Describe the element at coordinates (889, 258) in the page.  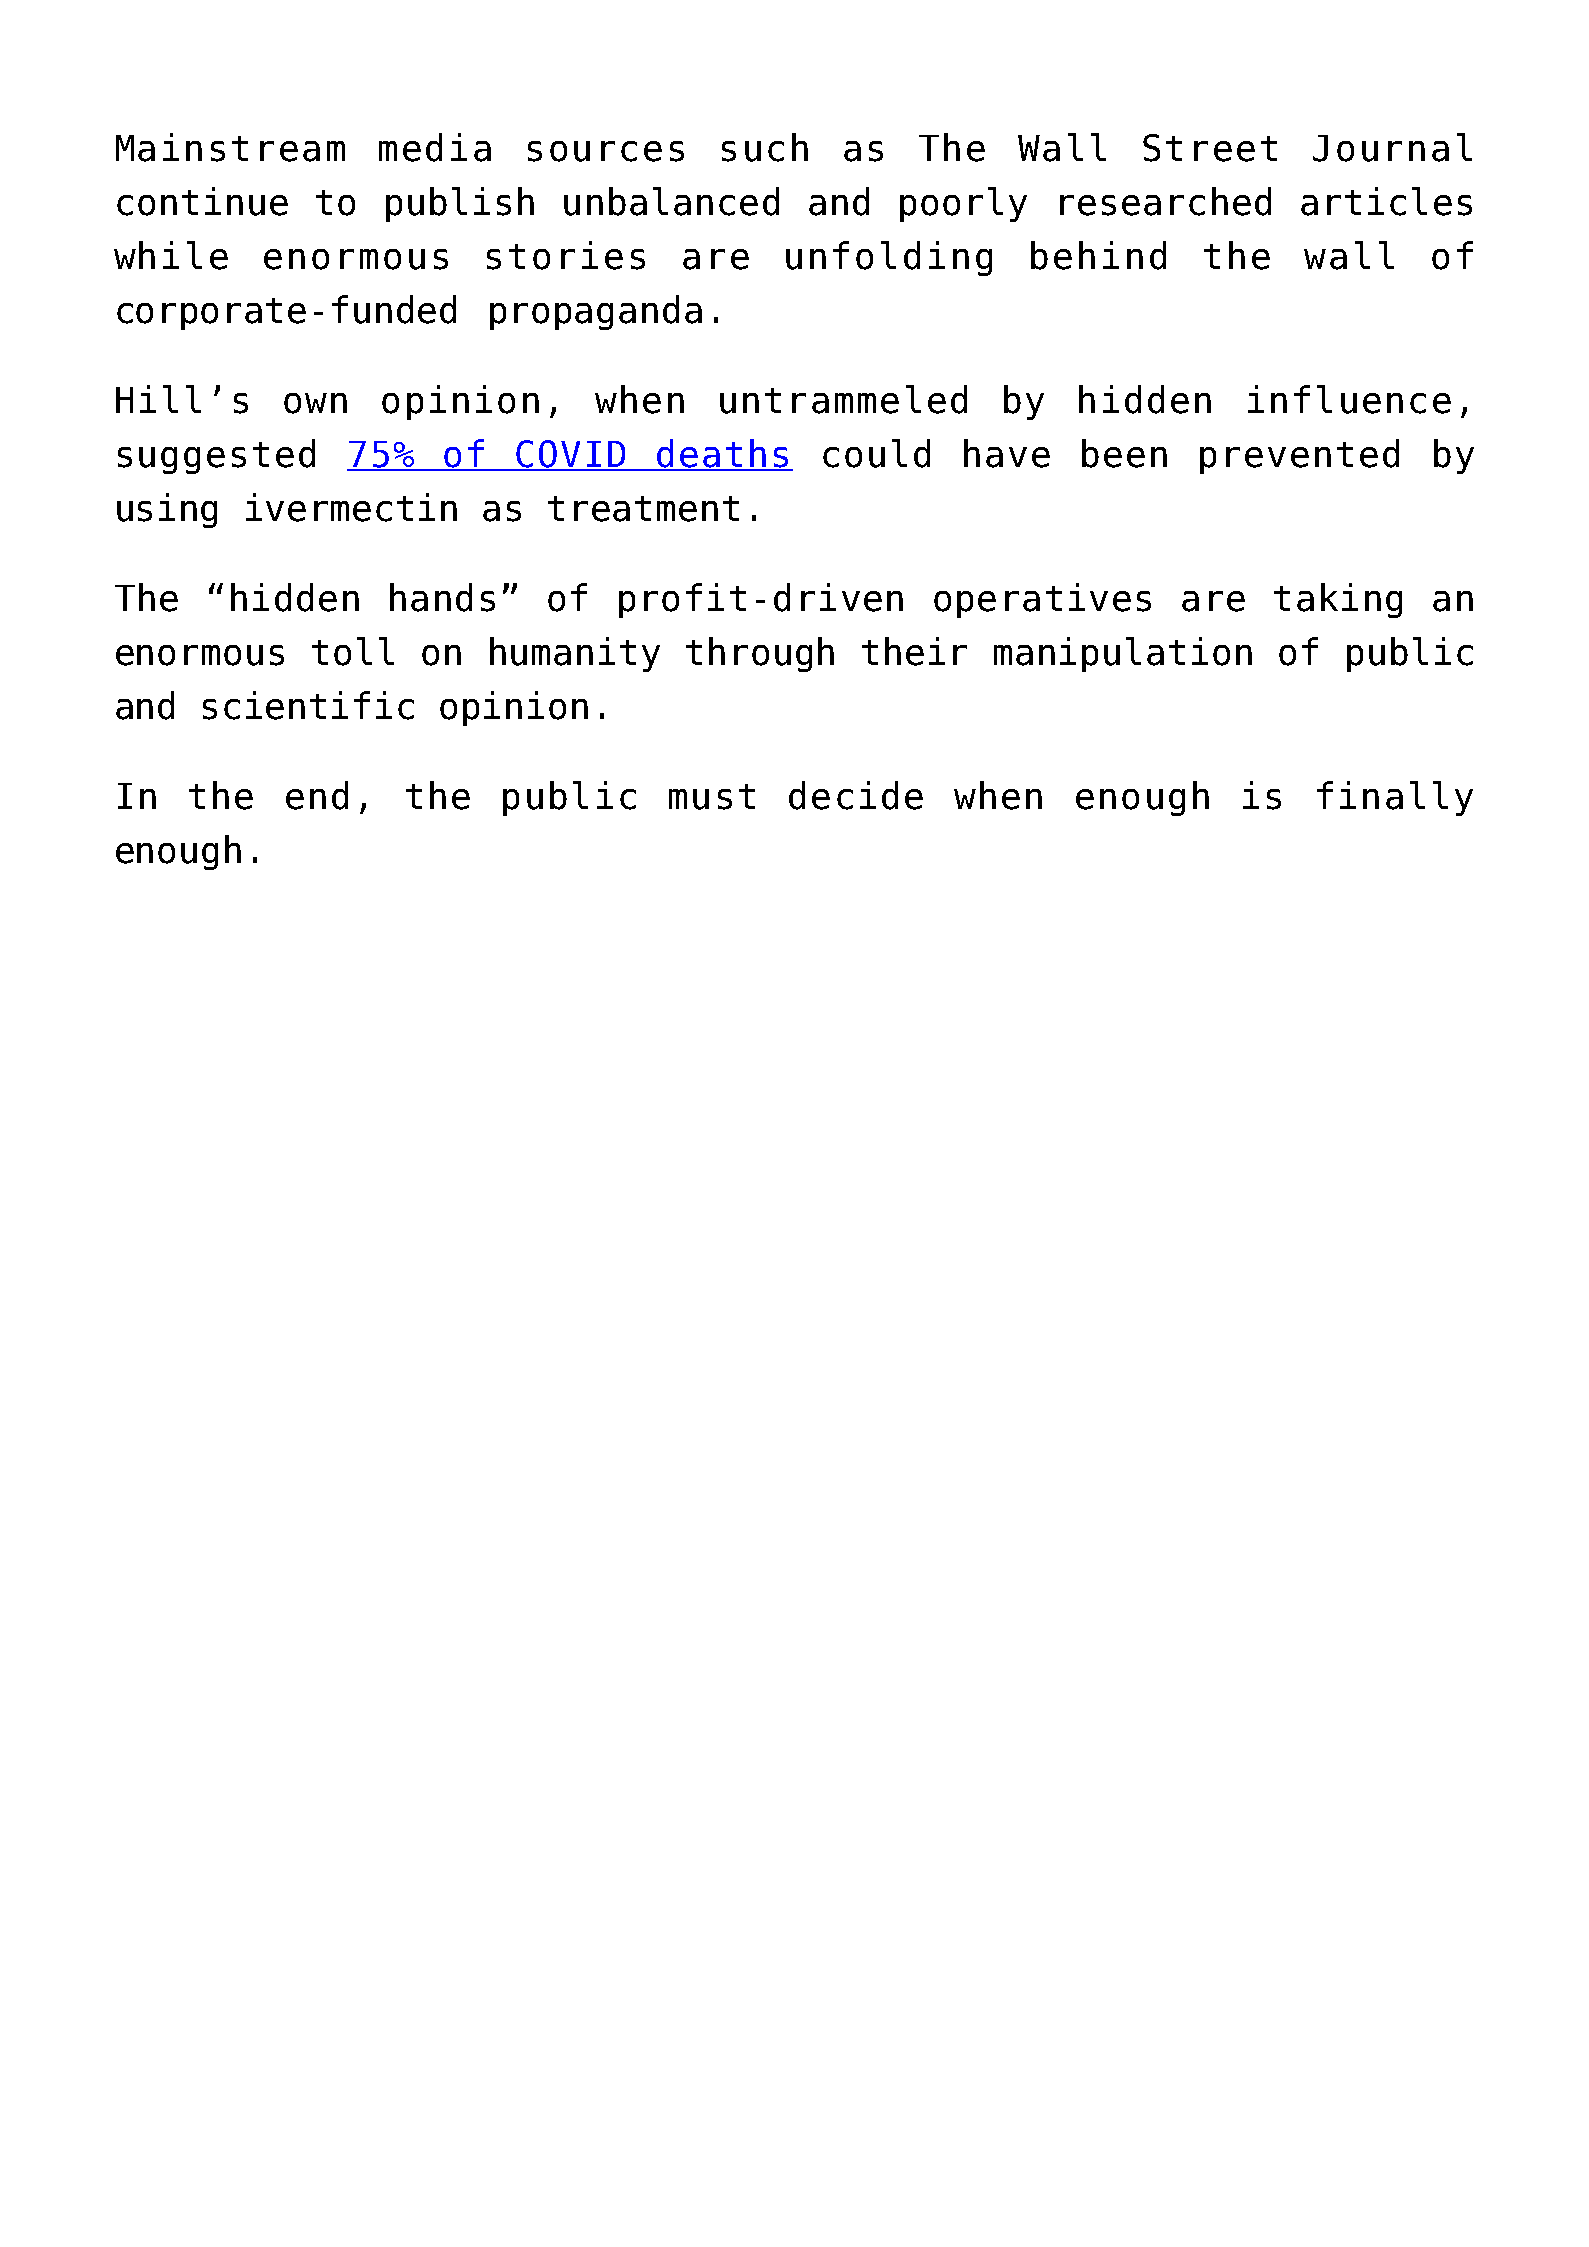
I see `unfolding` at that location.
